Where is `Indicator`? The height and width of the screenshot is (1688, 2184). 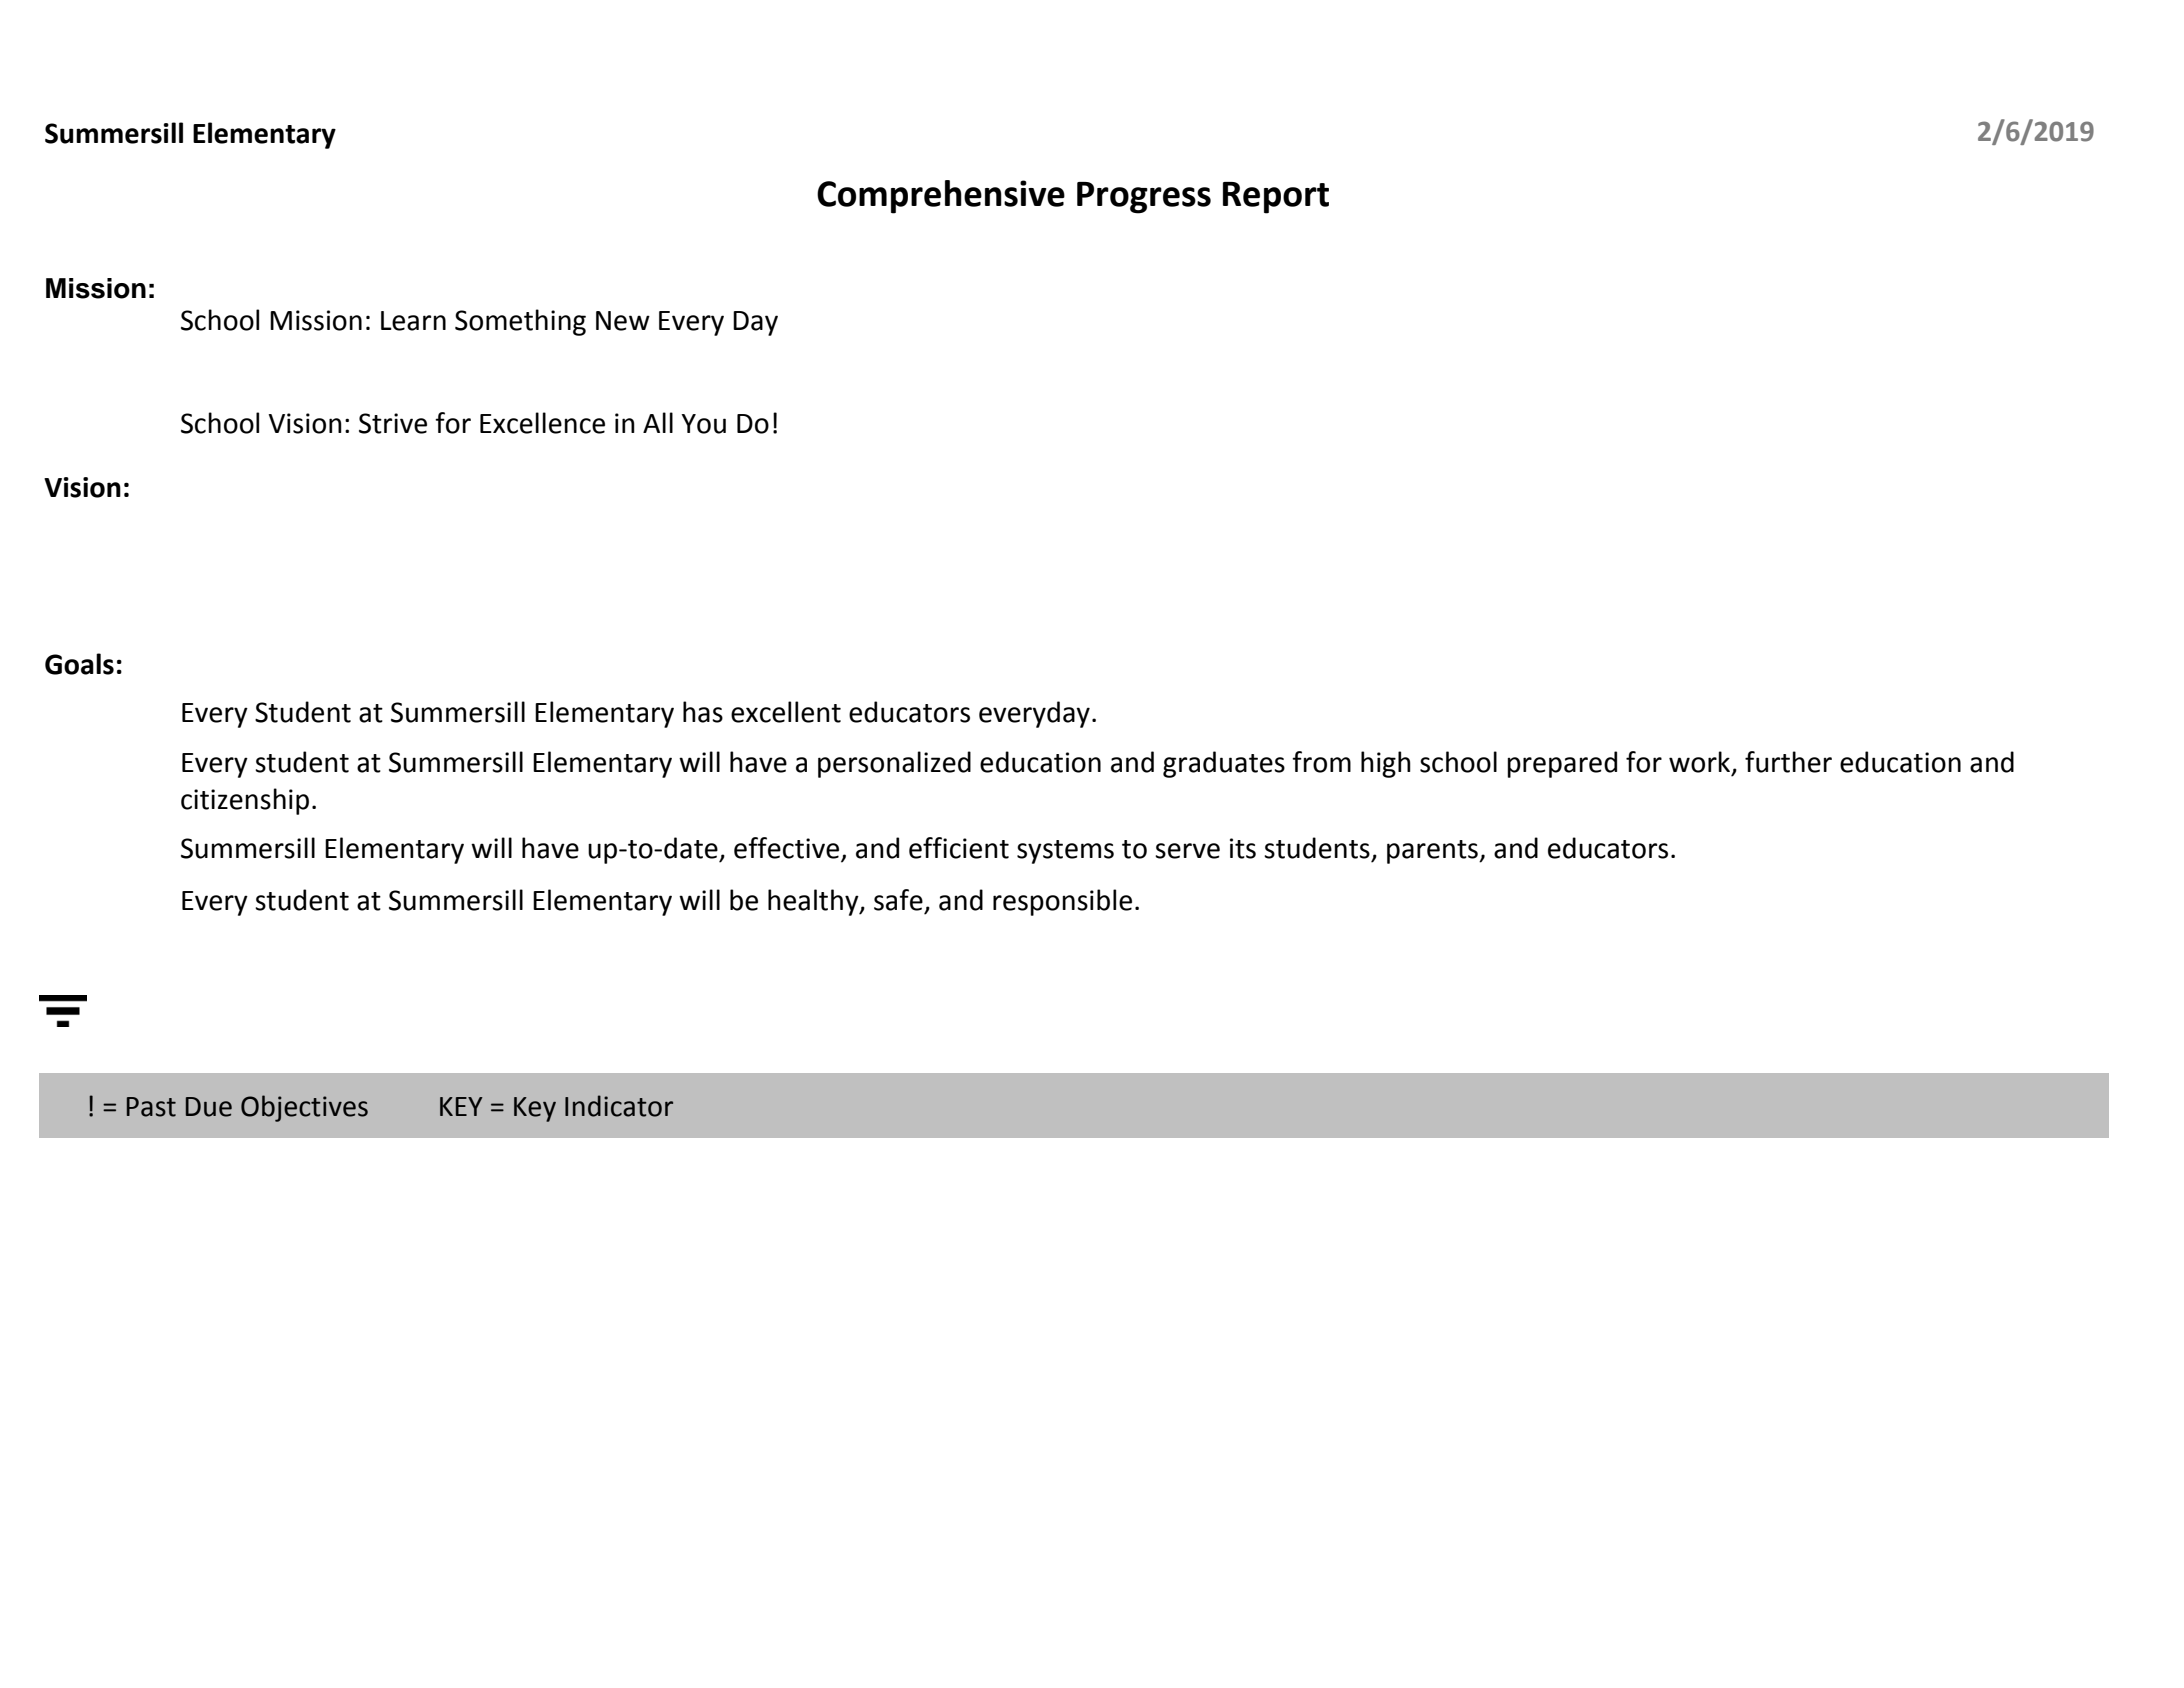 Indicator is located at coordinates (619, 1106).
